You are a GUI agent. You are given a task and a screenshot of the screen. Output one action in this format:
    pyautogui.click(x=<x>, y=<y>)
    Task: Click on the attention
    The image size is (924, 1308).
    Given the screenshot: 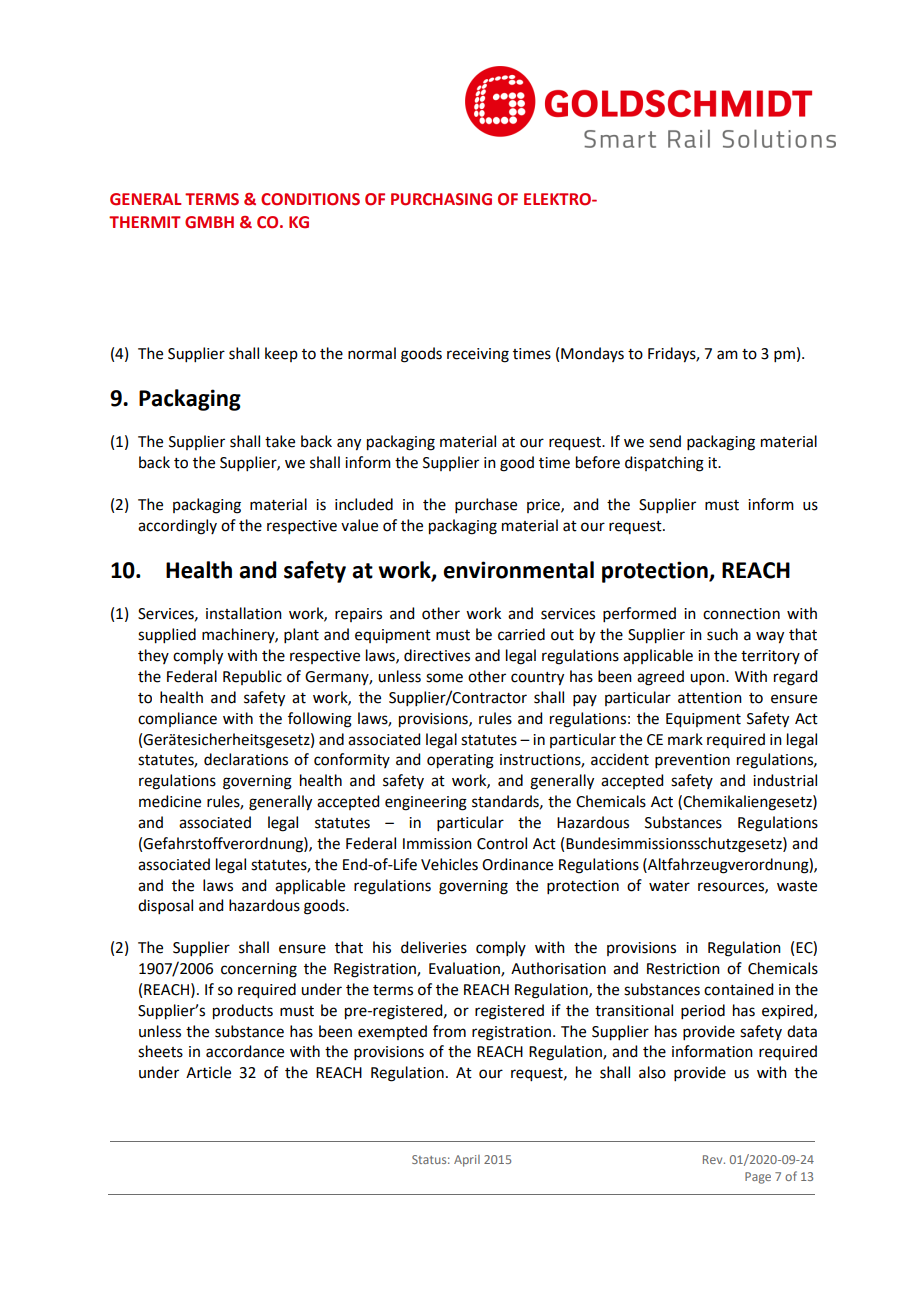 What is the action you would take?
    pyautogui.click(x=710, y=698)
